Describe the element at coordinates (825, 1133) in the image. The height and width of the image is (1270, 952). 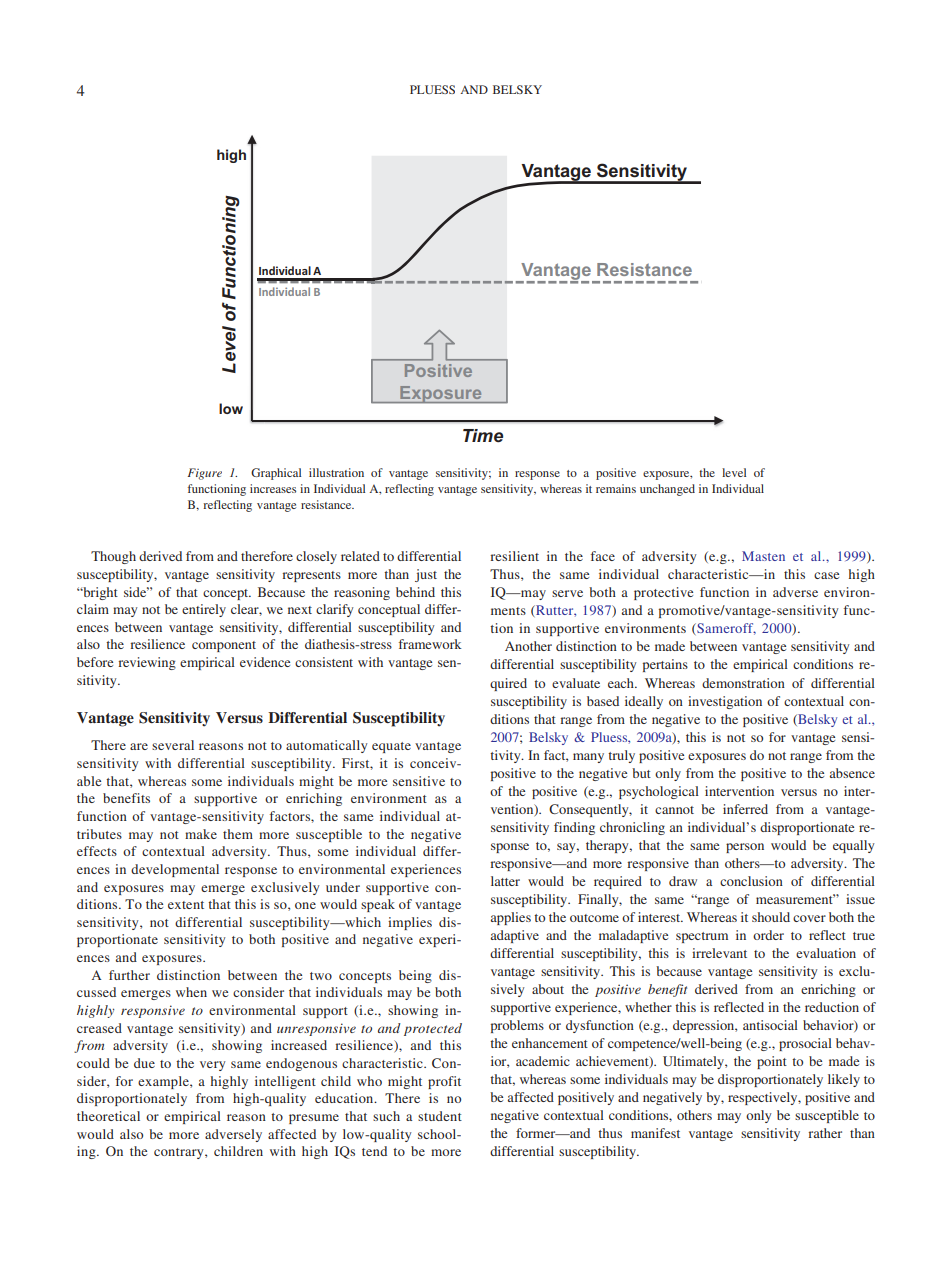
I see `rather` at that location.
